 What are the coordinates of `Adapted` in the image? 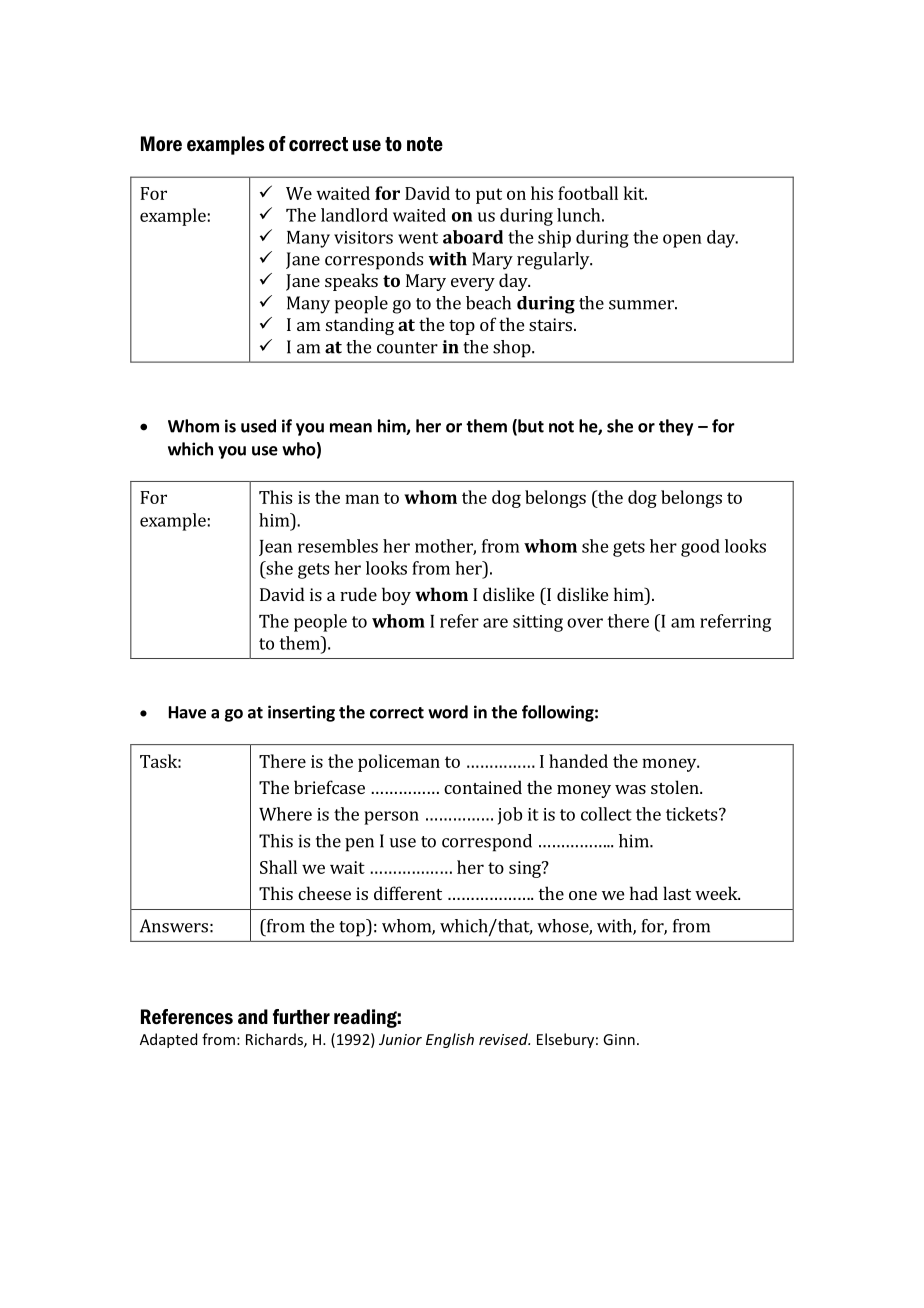 It's located at (168, 1040).
